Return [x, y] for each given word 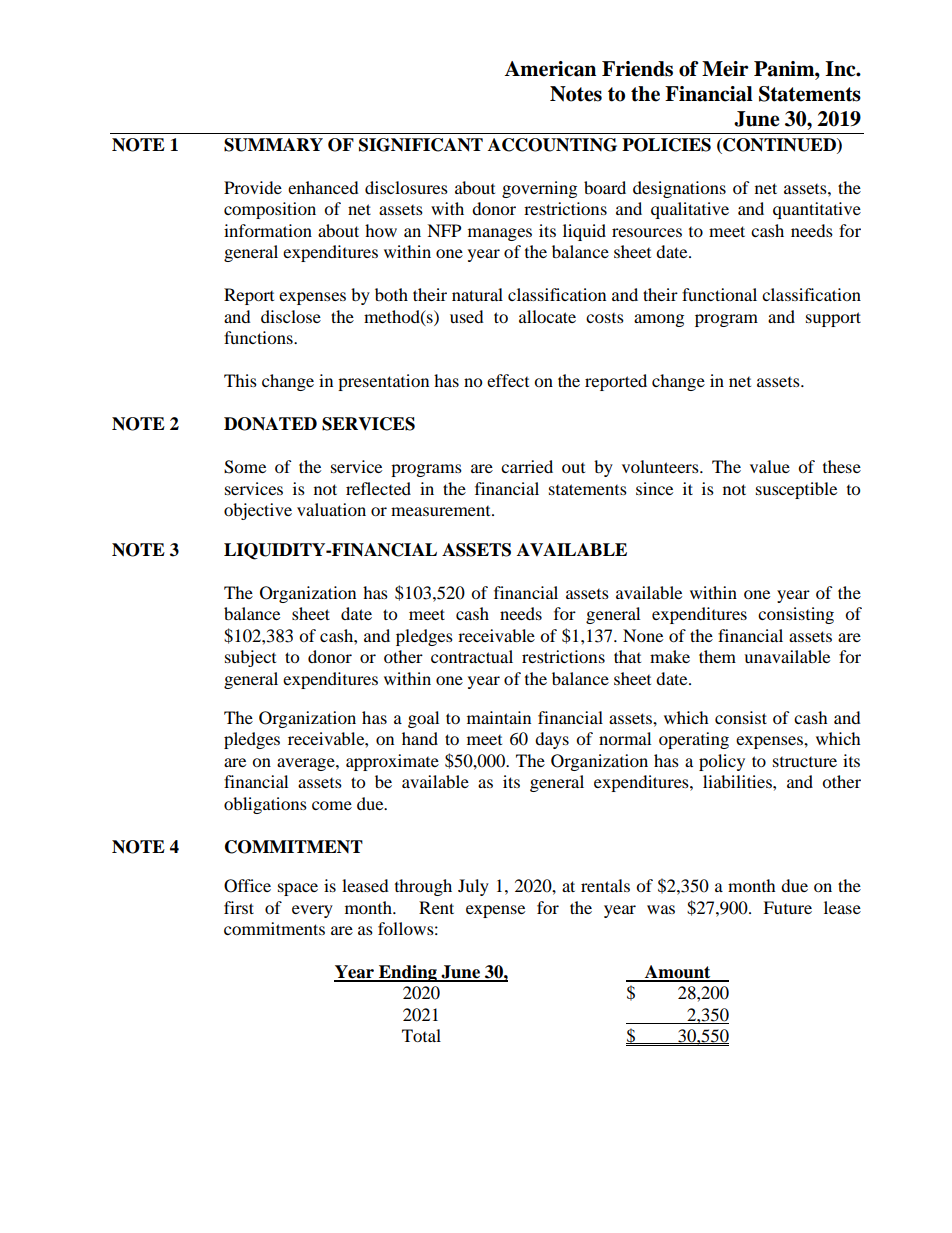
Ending [408, 973]
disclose [291, 316]
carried [527, 466]
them [717, 656]
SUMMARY [273, 145]
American [550, 69]
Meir [725, 69]
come [332, 805]
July [473, 887]
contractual [472, 656]
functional [719, 294]
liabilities [738, 781]
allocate [547, 316]
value [770, 466]
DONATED [270, 424]
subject [250, 658]
